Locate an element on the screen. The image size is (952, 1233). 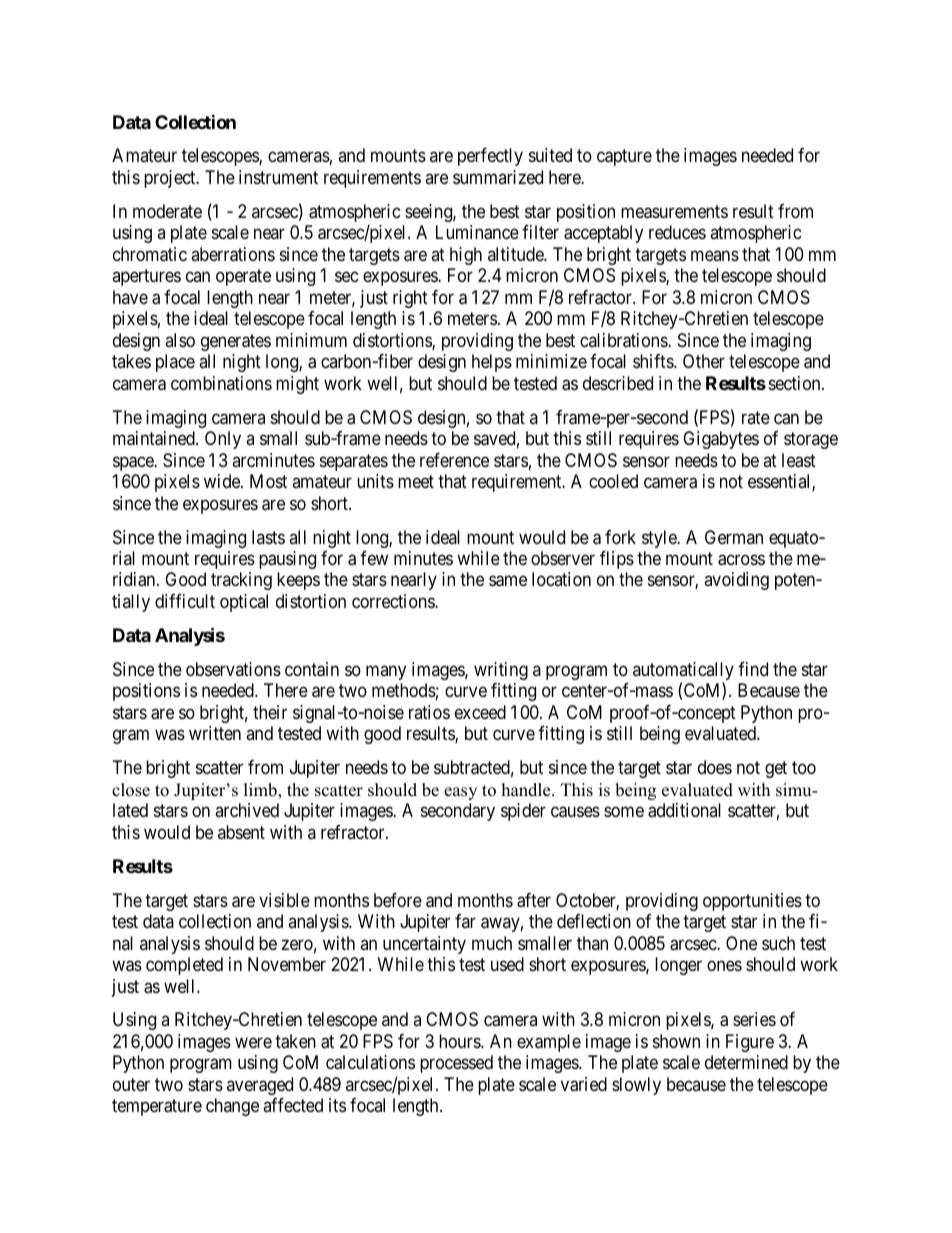
project is located at coordinates (171, 179).
